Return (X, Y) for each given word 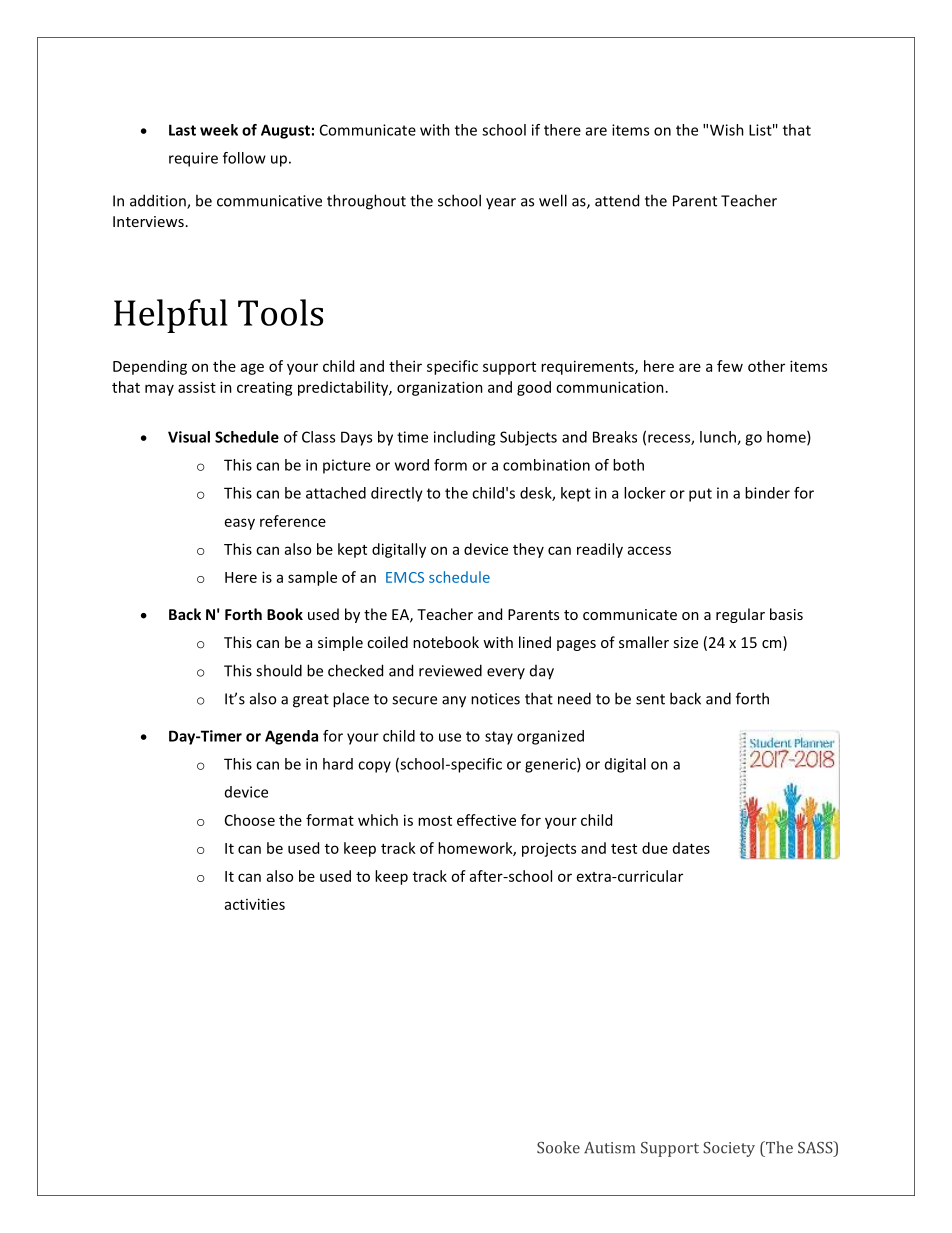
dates (691, 848)
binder (767, 493)
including (464, 438)
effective (486, 820)
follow (244, 158)
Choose (250, 820)
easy (240, 524)
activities (255, 904)
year (501, 204)
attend (617, 200)
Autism (609, 1148)
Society (729, 1149)
